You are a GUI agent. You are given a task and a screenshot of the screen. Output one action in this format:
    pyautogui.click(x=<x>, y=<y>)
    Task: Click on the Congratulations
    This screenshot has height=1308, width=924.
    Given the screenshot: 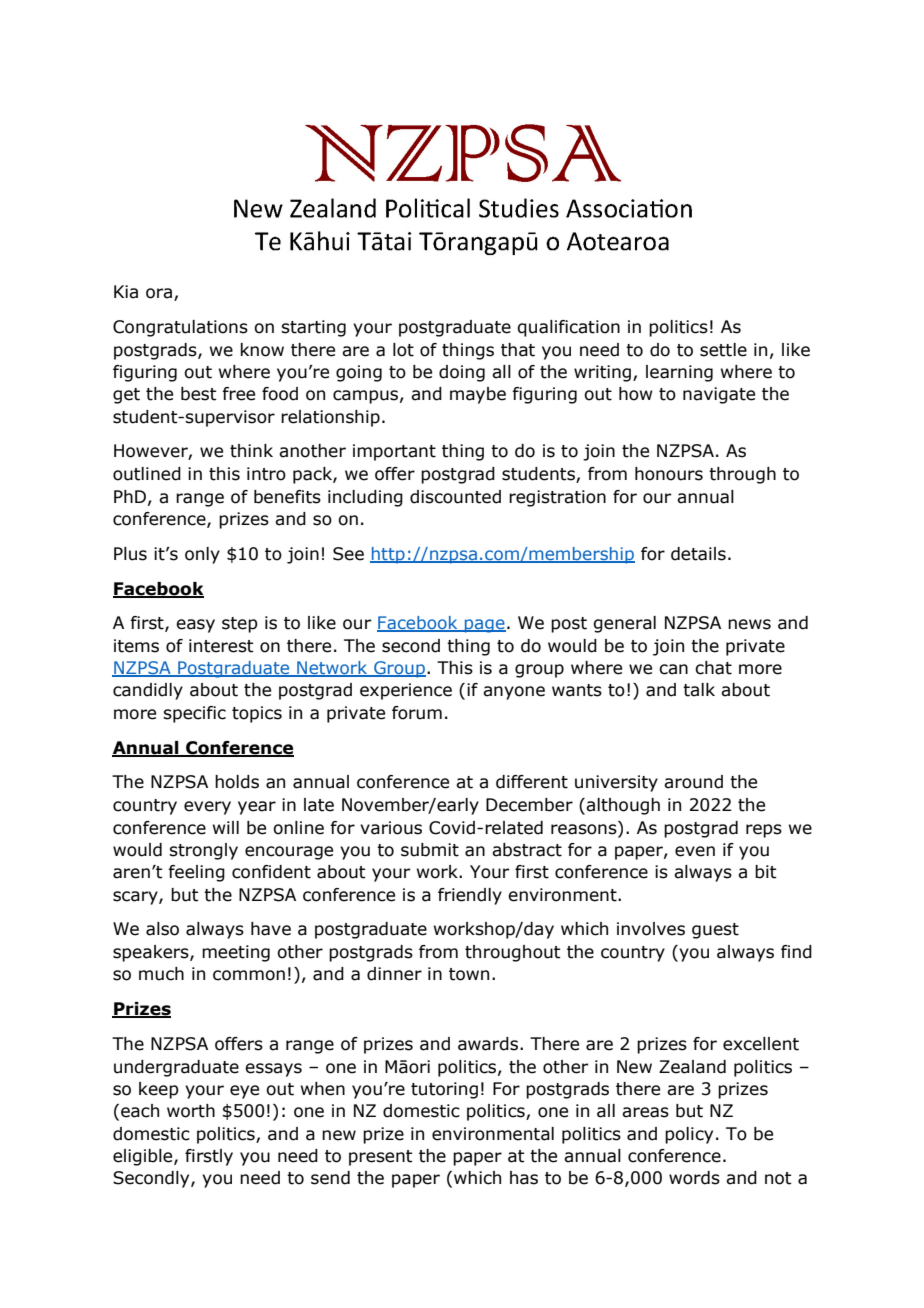 What is the action you would take?
    pyautogui.click(x=180, y=328)
